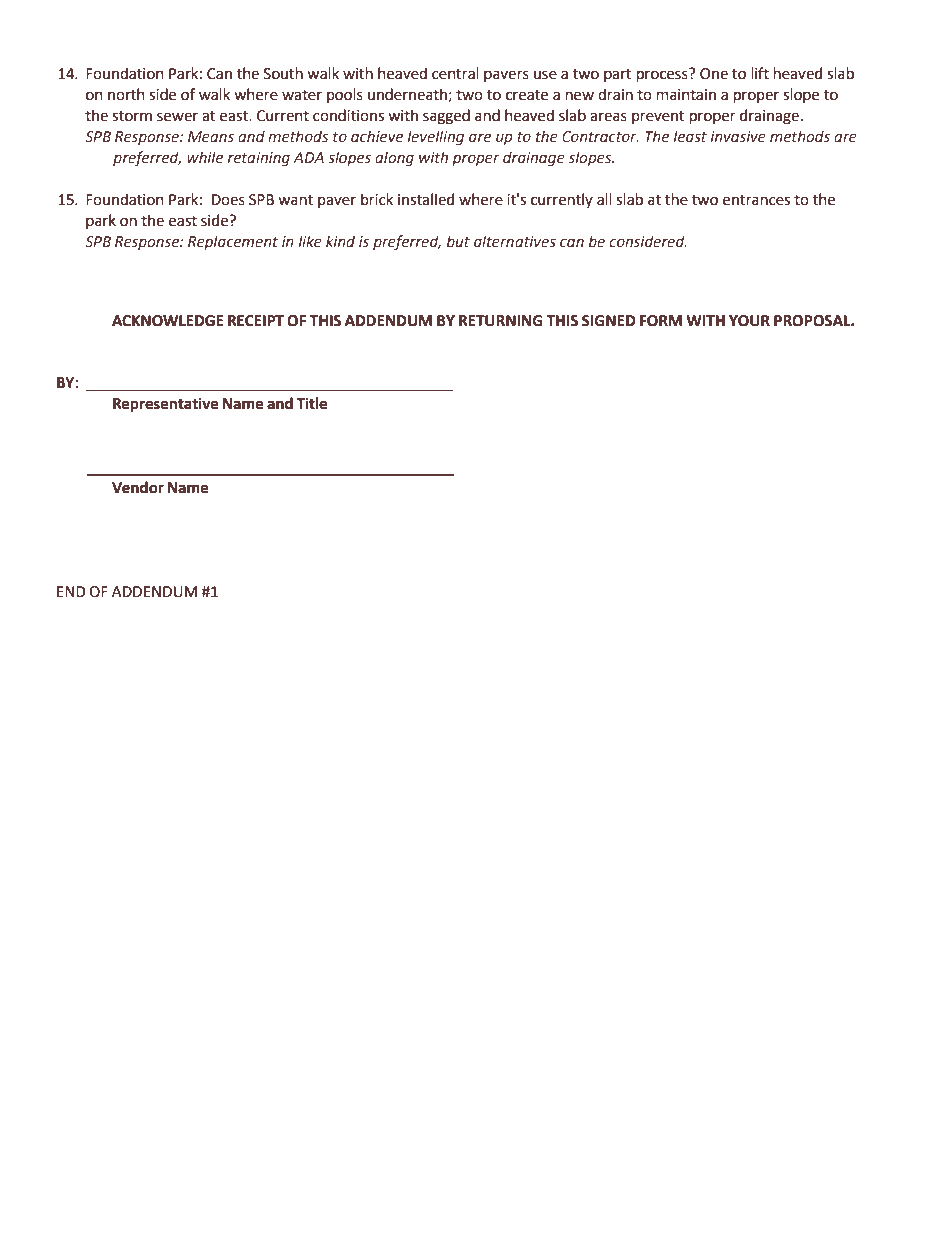 The image size is (952, 1233). Describe the element at coordinates (686, 95) in the screenshot. I see `maintain` at that location.
